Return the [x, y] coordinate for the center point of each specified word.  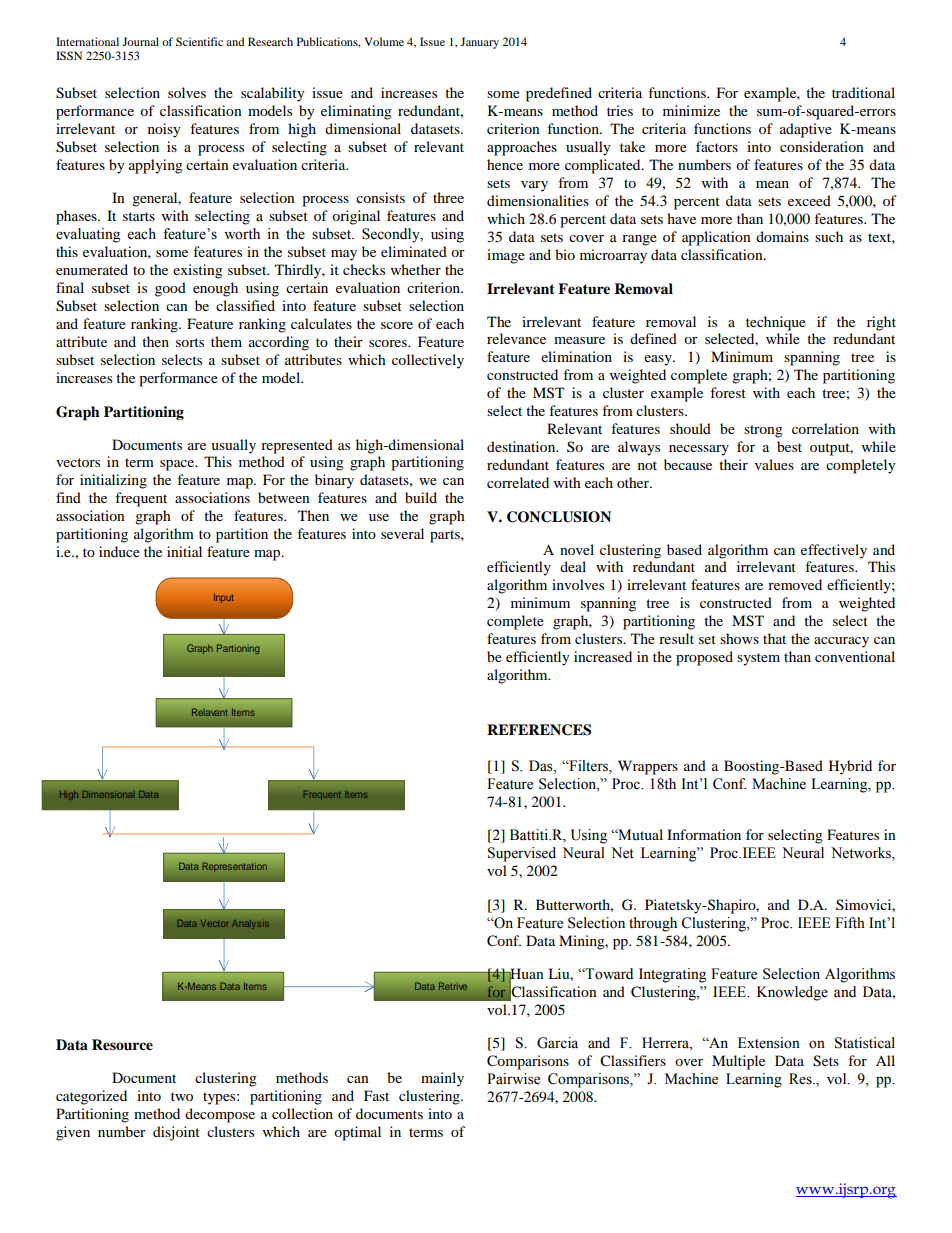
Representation [234, 867]
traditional [863, 92]
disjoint [176, 1133]
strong [763, 431]
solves [187, 92]
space [178, 465]
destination [522, 446]
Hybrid [850, 767]
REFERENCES [539, 730]
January [480, 43]
